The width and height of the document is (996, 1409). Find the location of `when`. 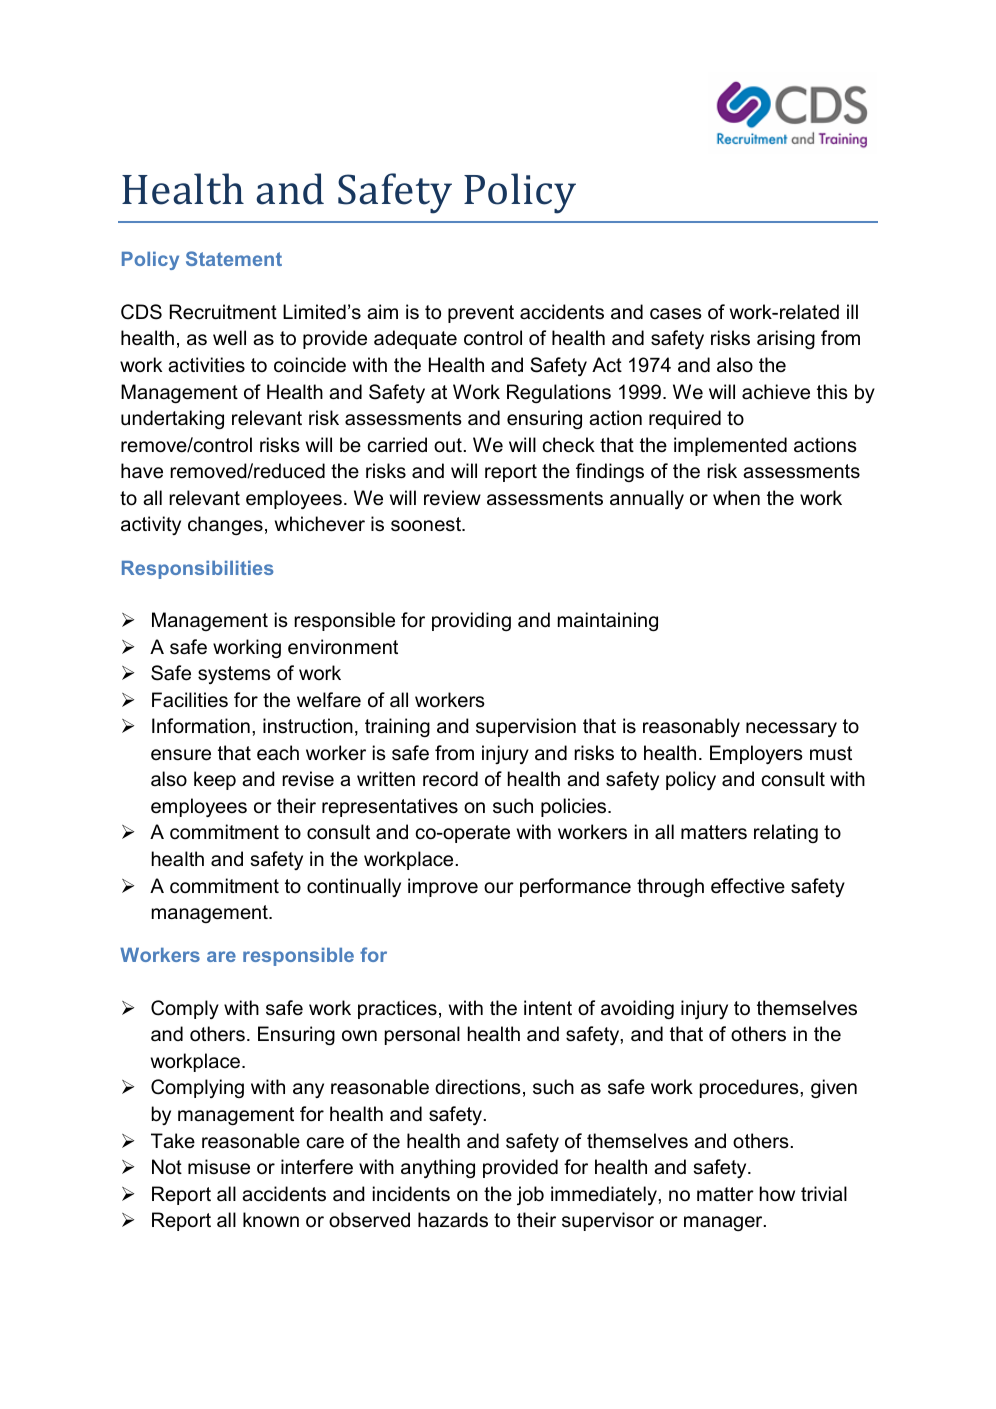

when is located at coordinates (736, 498).
